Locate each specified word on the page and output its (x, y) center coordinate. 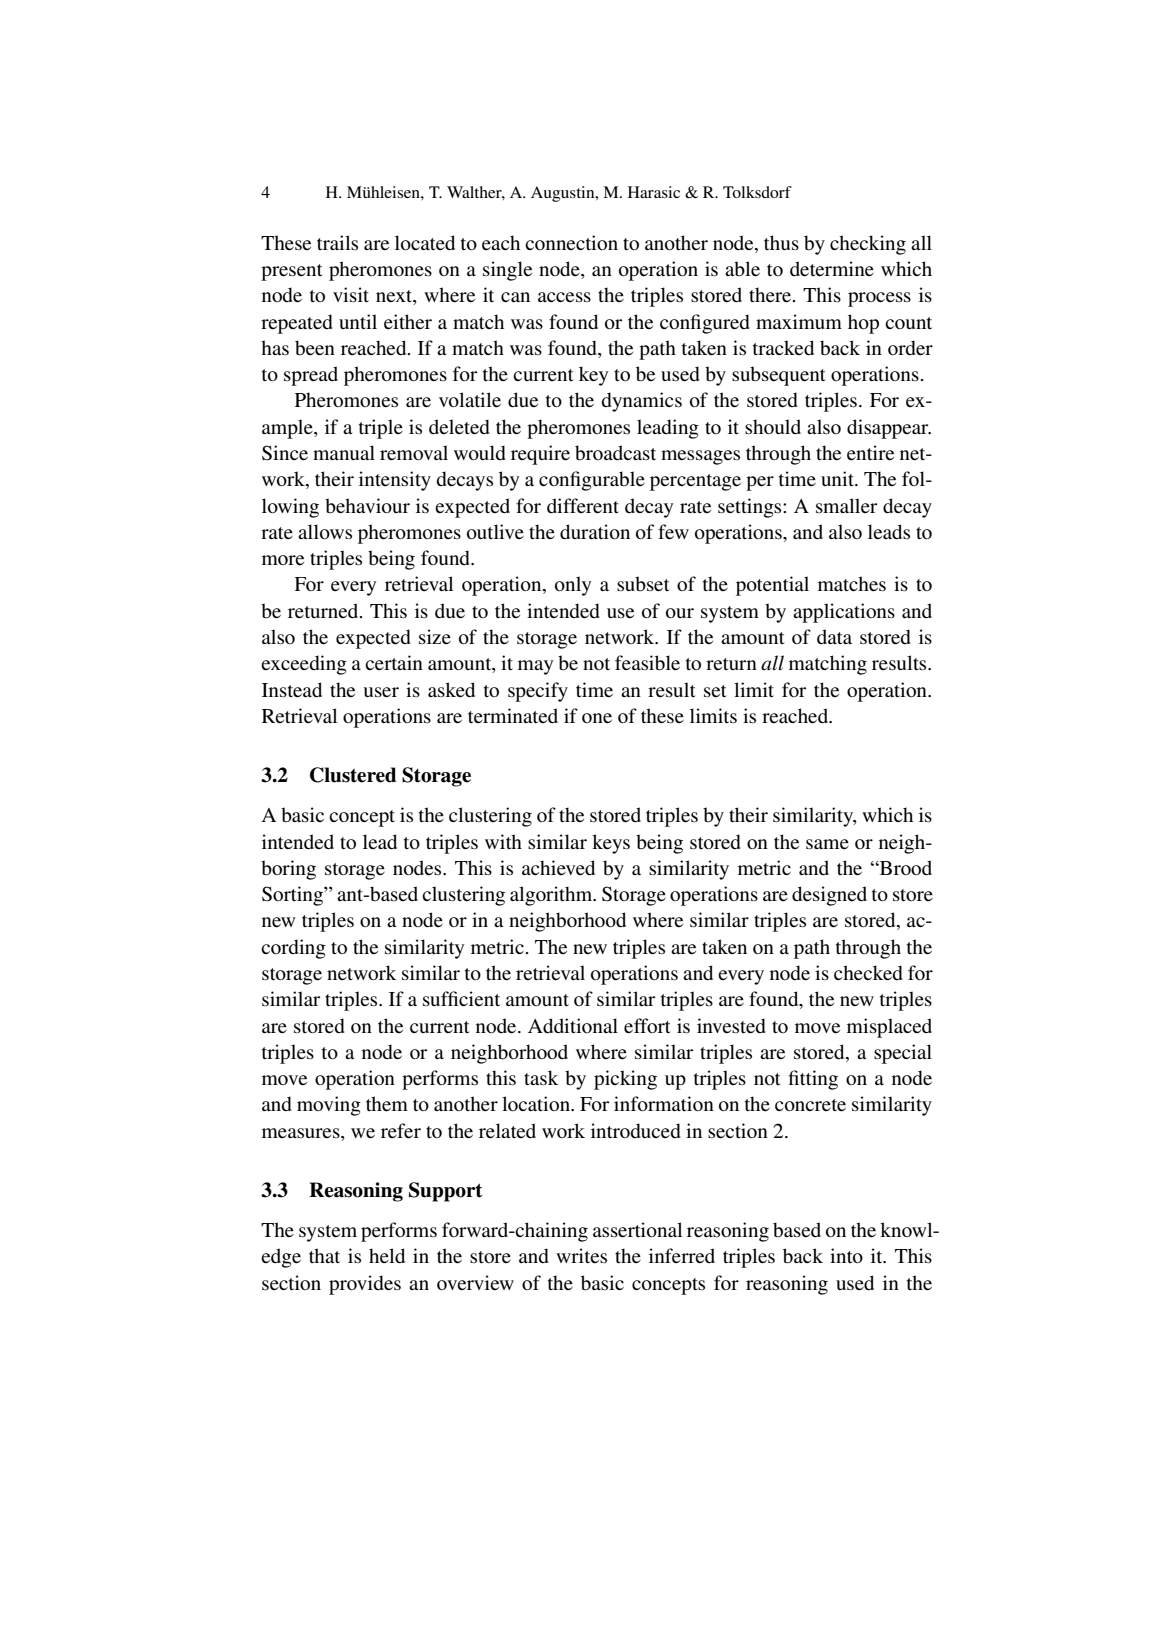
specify (538, 692)
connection (571, 243)
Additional (573, 1025)
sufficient (461, 999)
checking (868, 245)
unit (838, 478)
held (387, 1255)
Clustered (353, 775)
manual (344, 452)
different (583, 506)
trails (337, 242)
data (834, 636)
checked (868, 973)
